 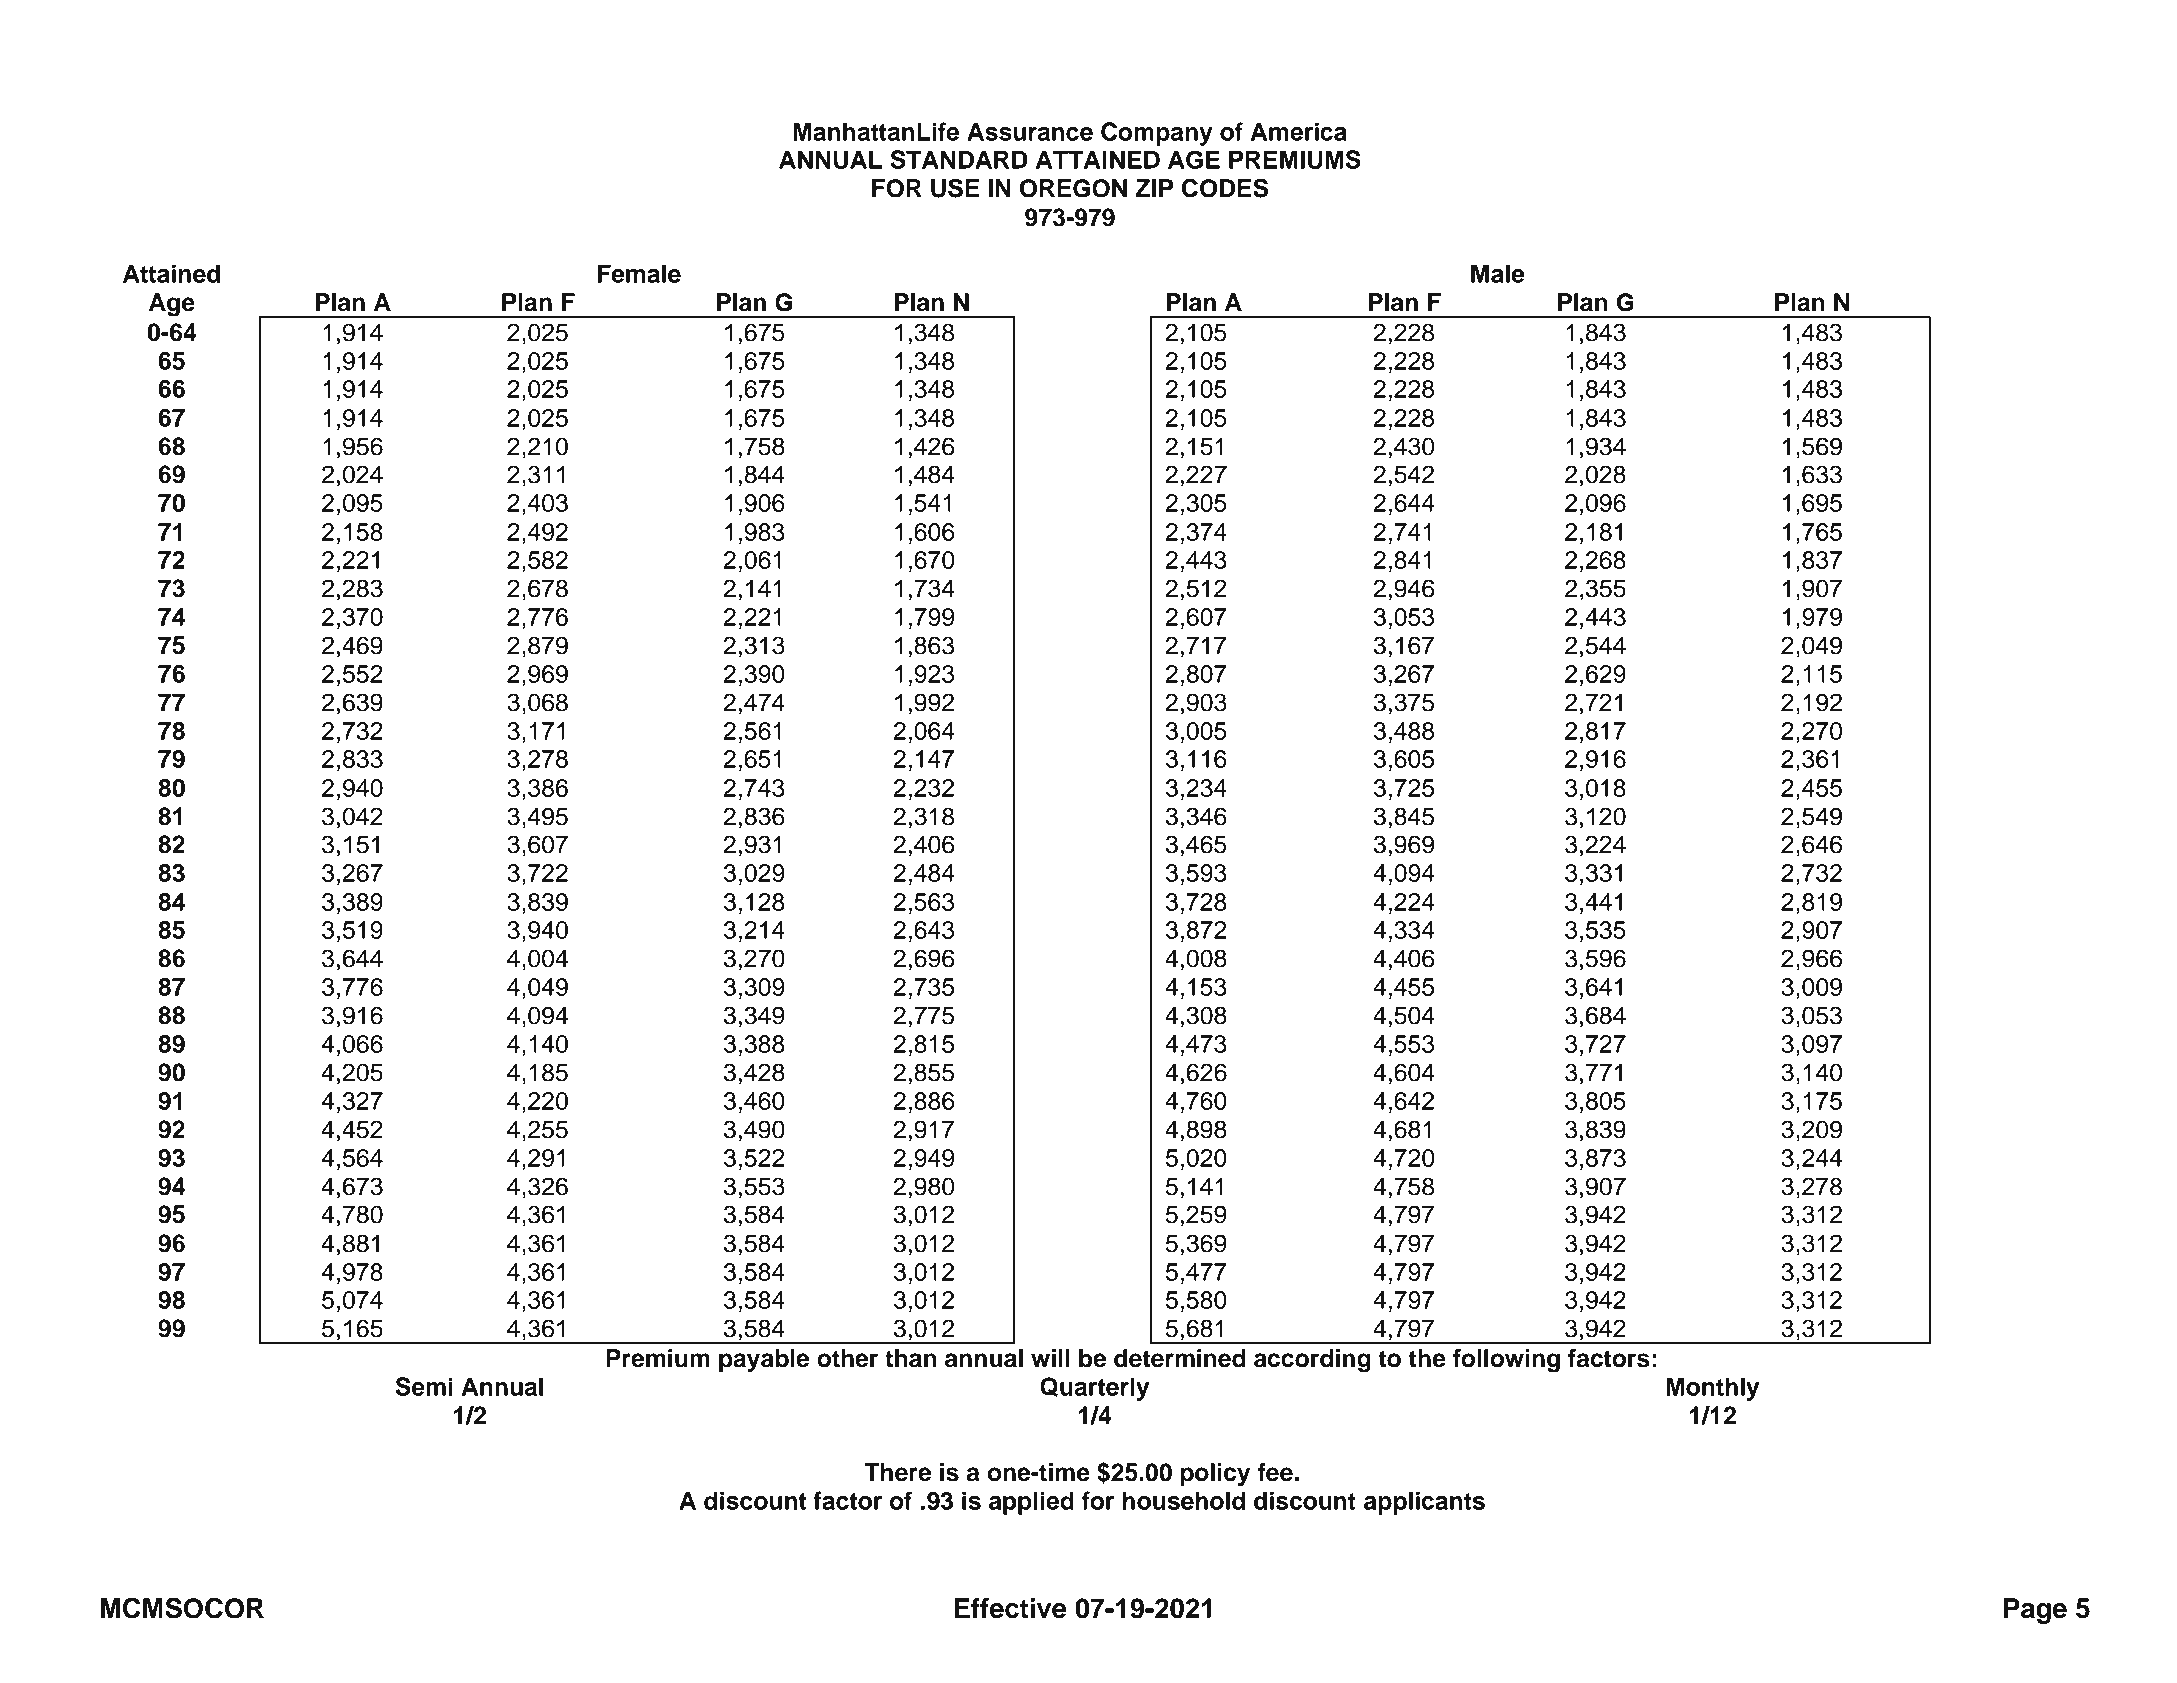 I want to click on There, so click(x=897, y=1472).
